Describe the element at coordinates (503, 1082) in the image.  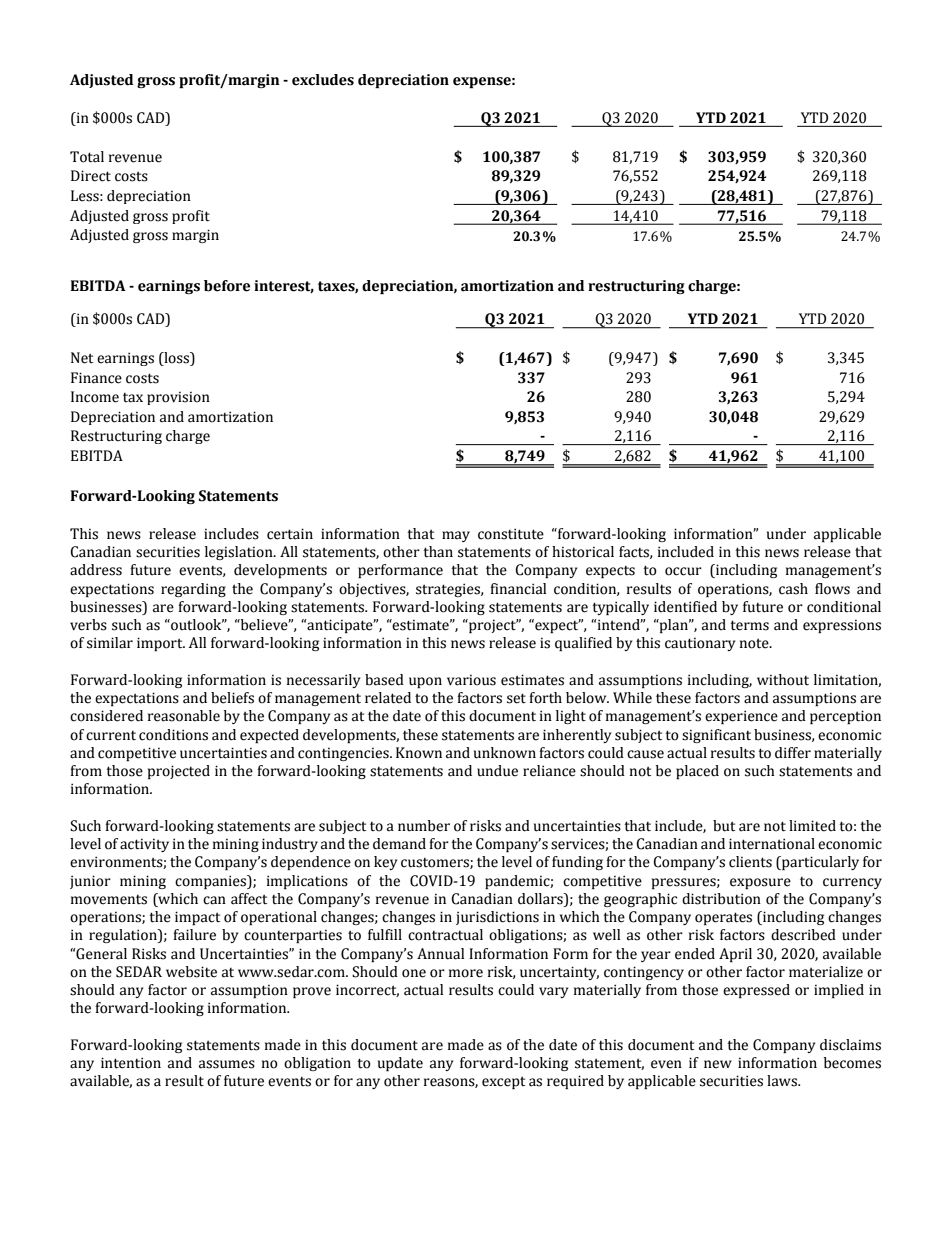
I see `except` at that location.
